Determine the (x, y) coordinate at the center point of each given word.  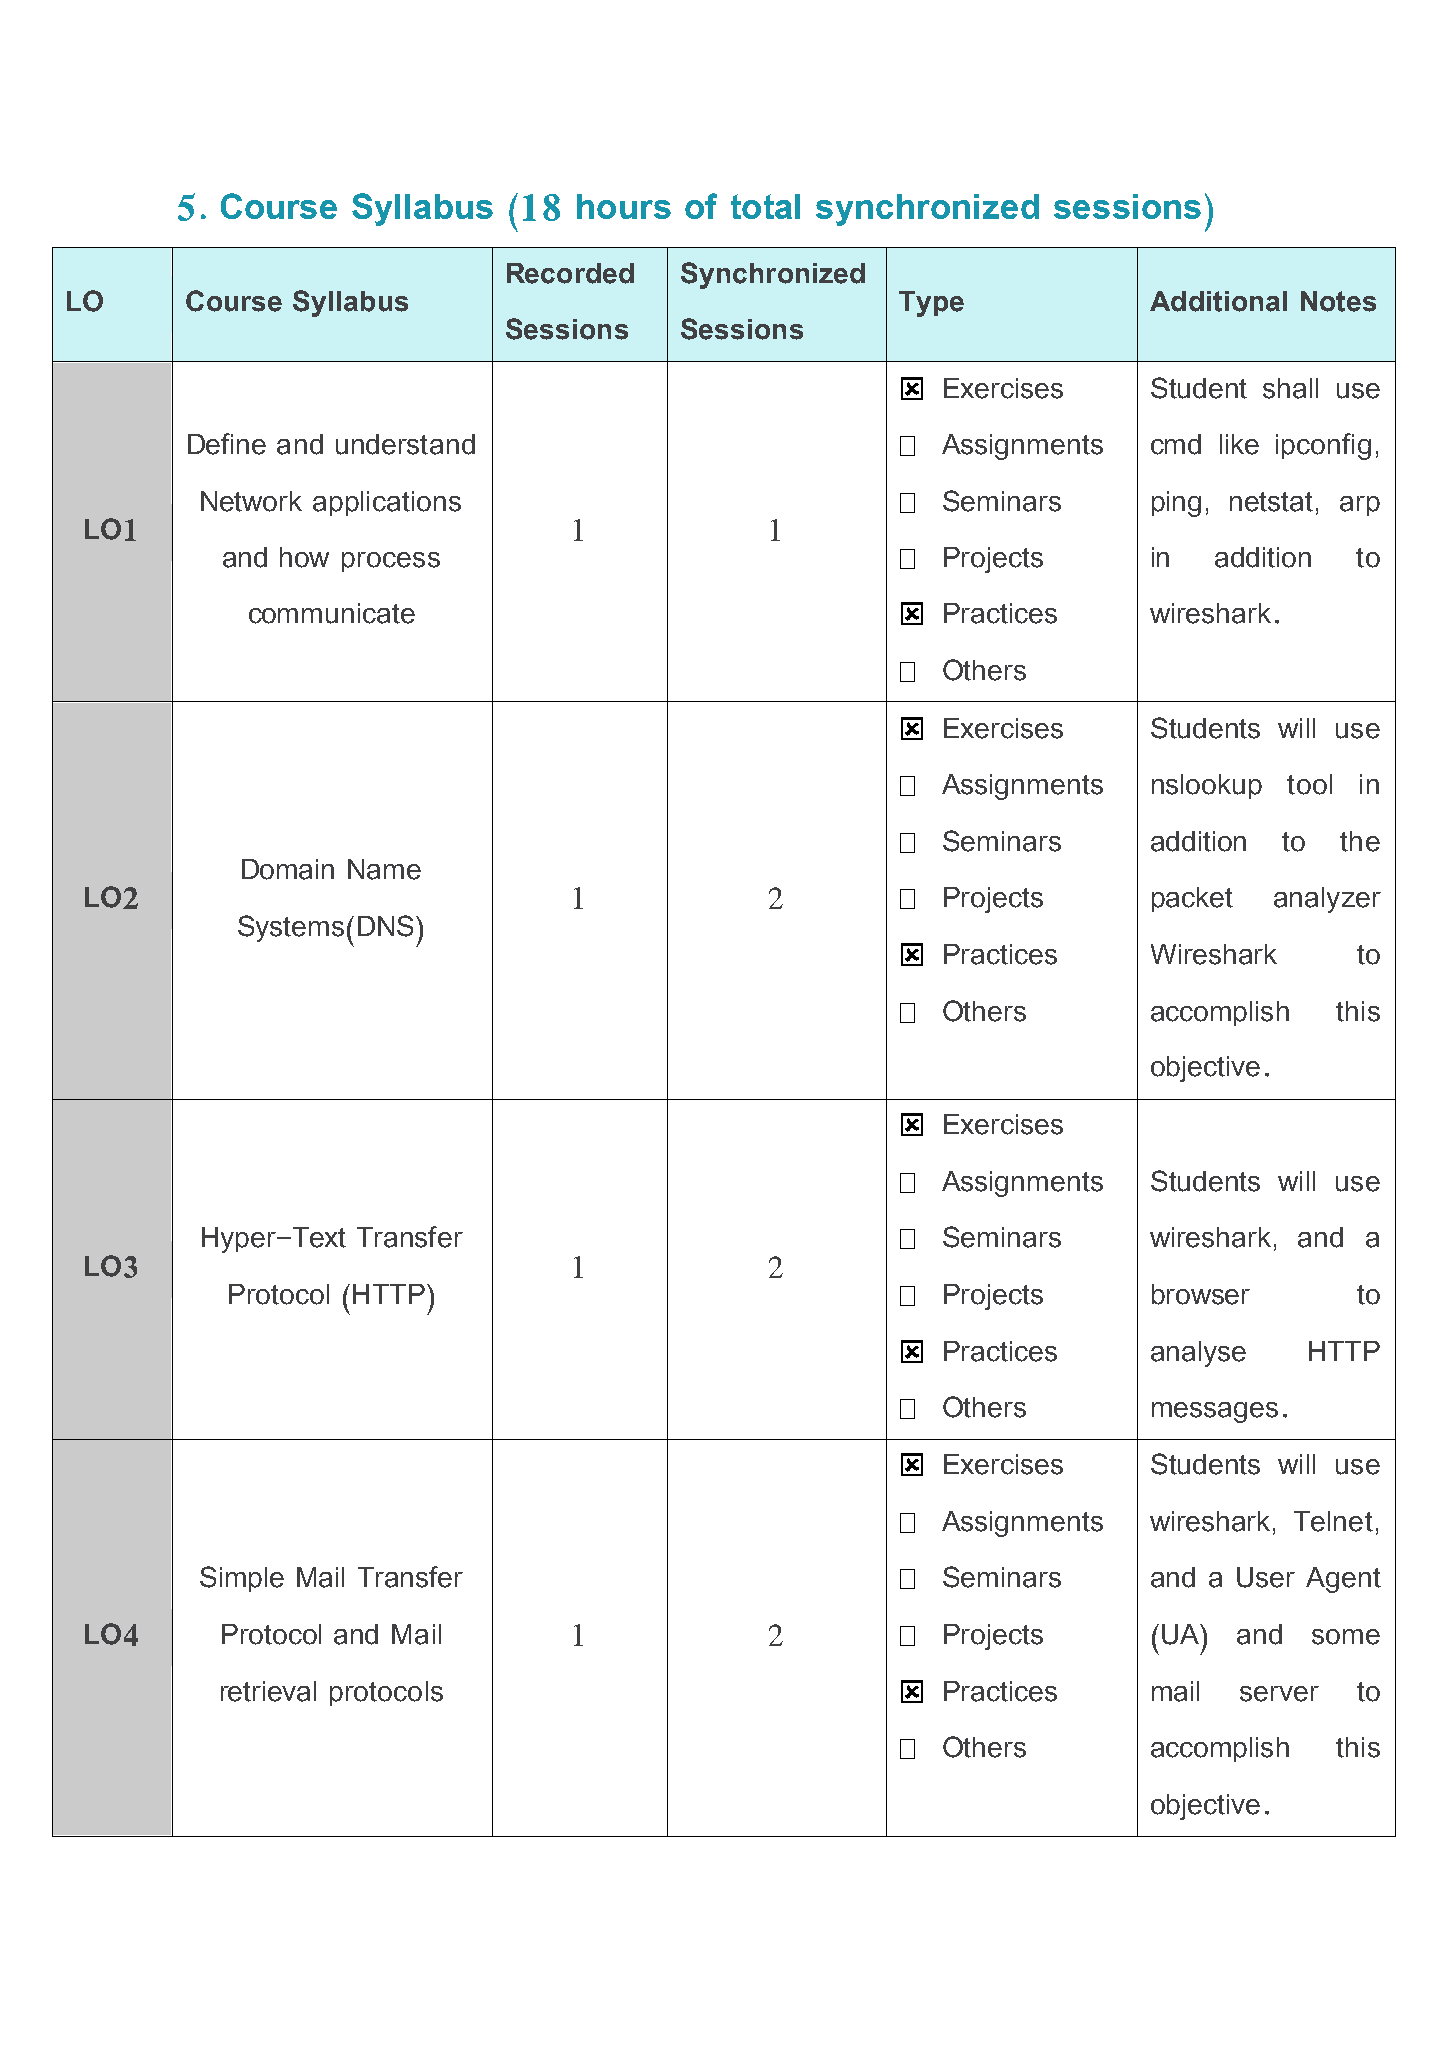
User (1266, 1577)
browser (1201, 1294)
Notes (1338, 301)
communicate (332, 613)
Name (384, 869)
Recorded (570, 273)
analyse (1198, 1354)
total (765, 206)
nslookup (1207, 786)
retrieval (268, 1691)
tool (1309, 784)
